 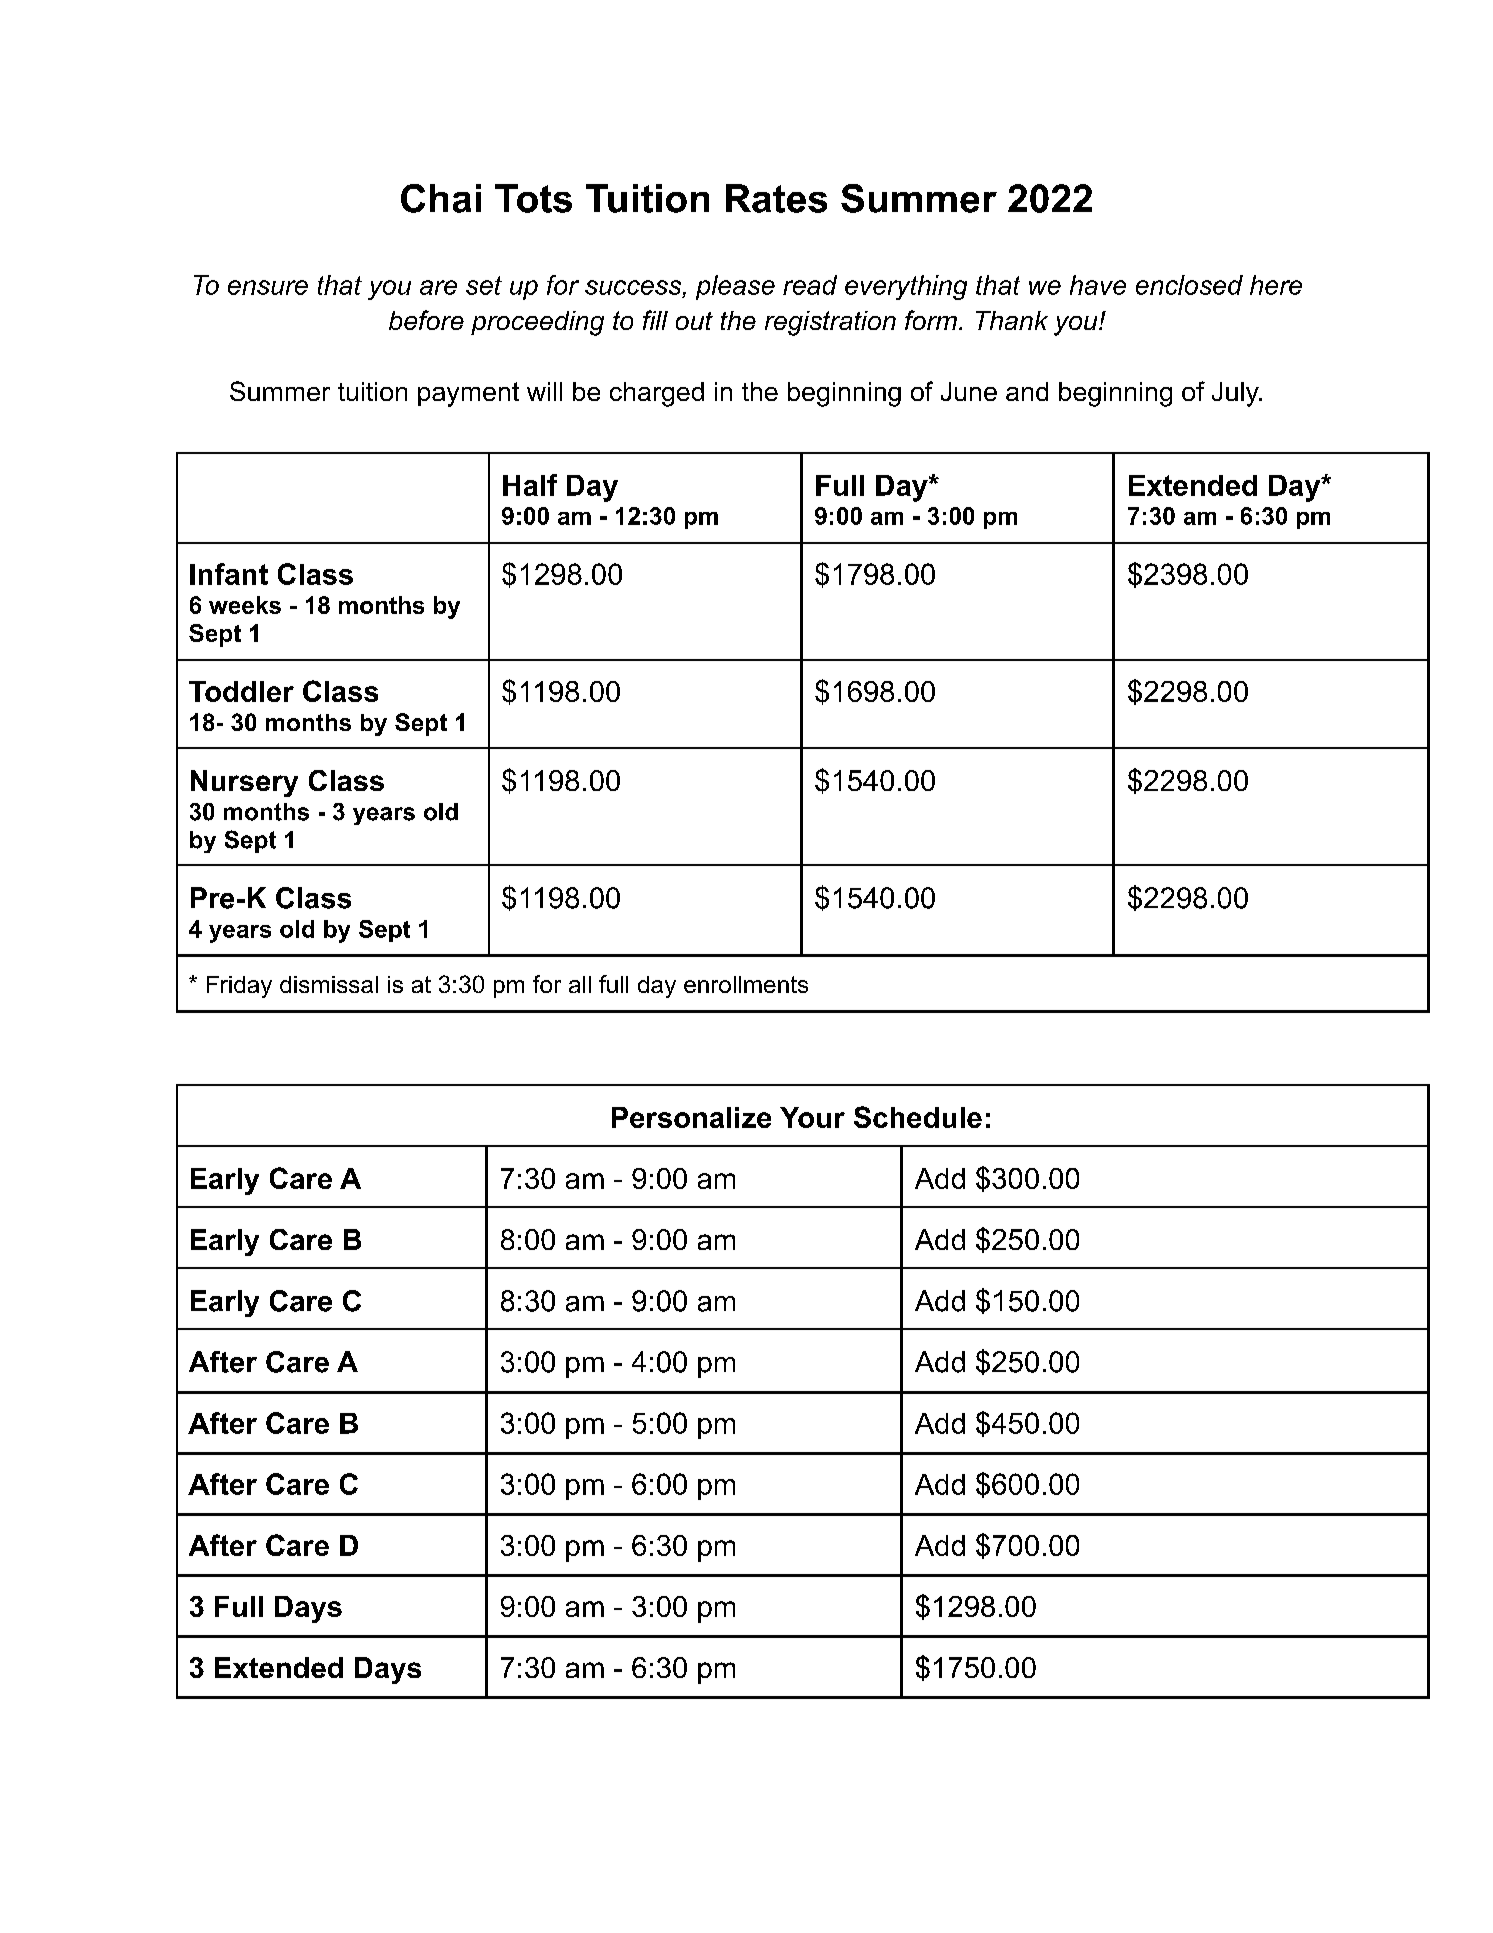 What do you see at coordinates (244, 783) in the screenshot?
I see `Nursery` at bounding box center [244, 783].
